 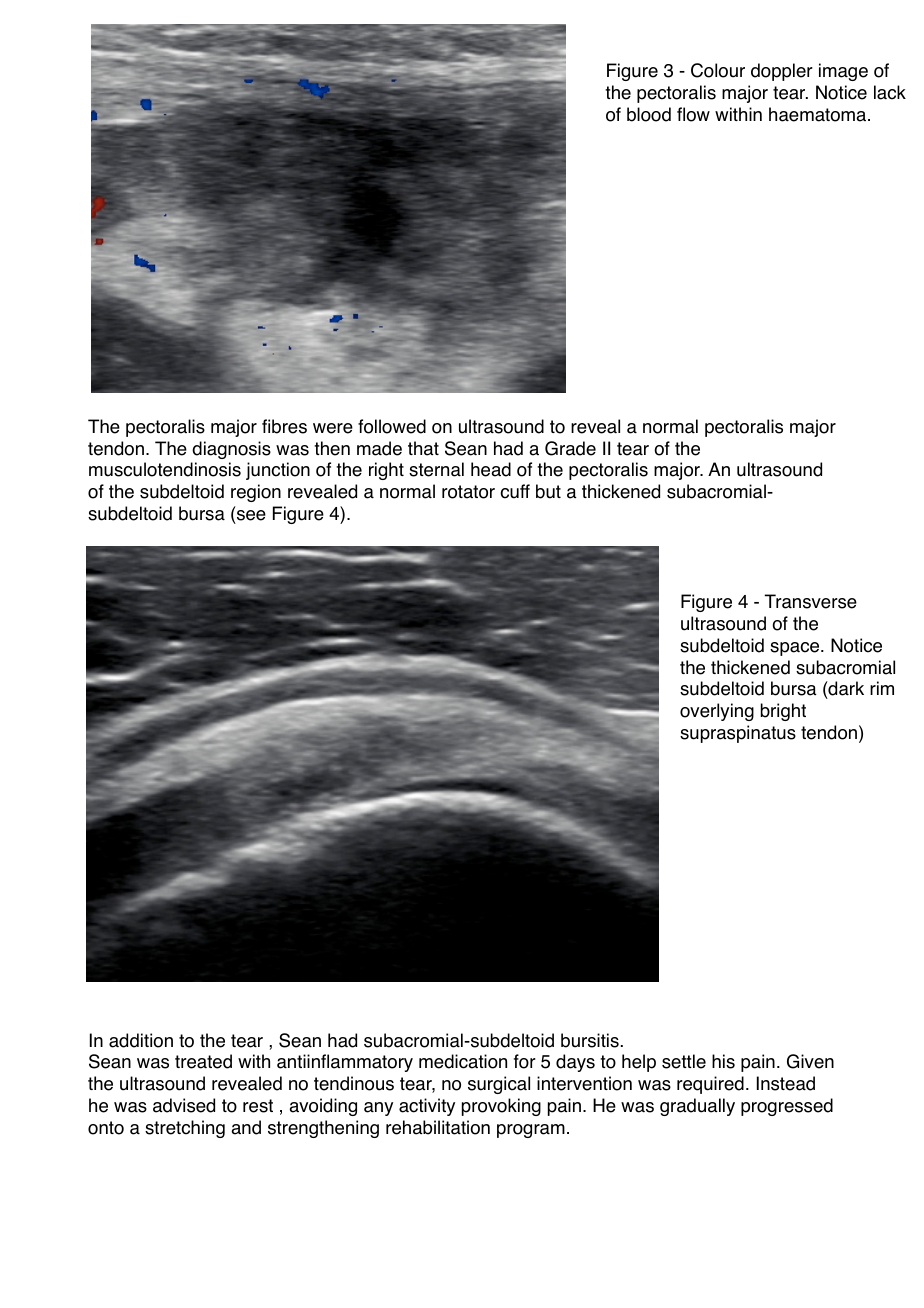 What do you see at coordinates (515, 491) in the image?
I see `cuff` at bounding box center [515, 491].
